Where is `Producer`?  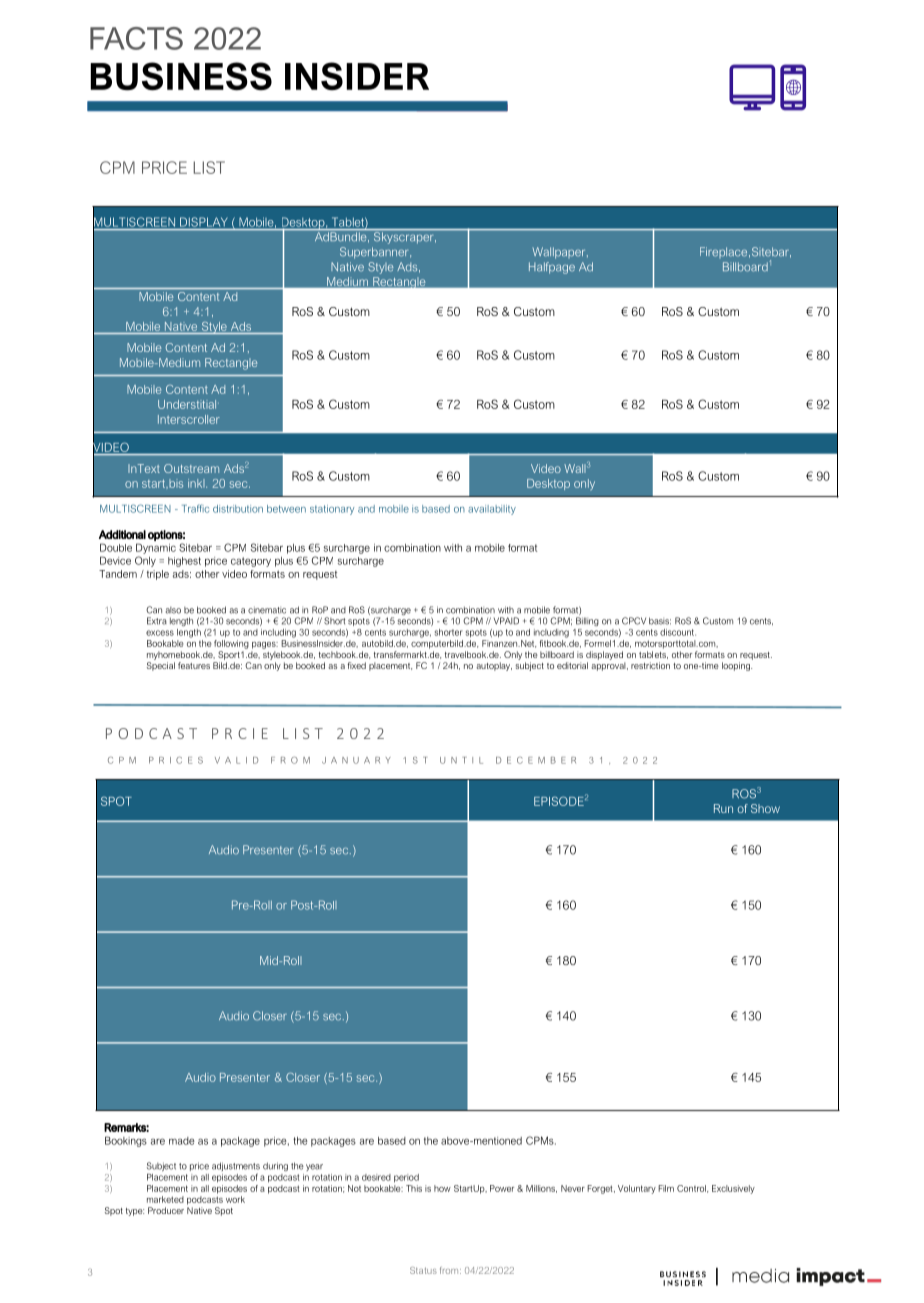 Producer is located at coordinates (166, 1210).
